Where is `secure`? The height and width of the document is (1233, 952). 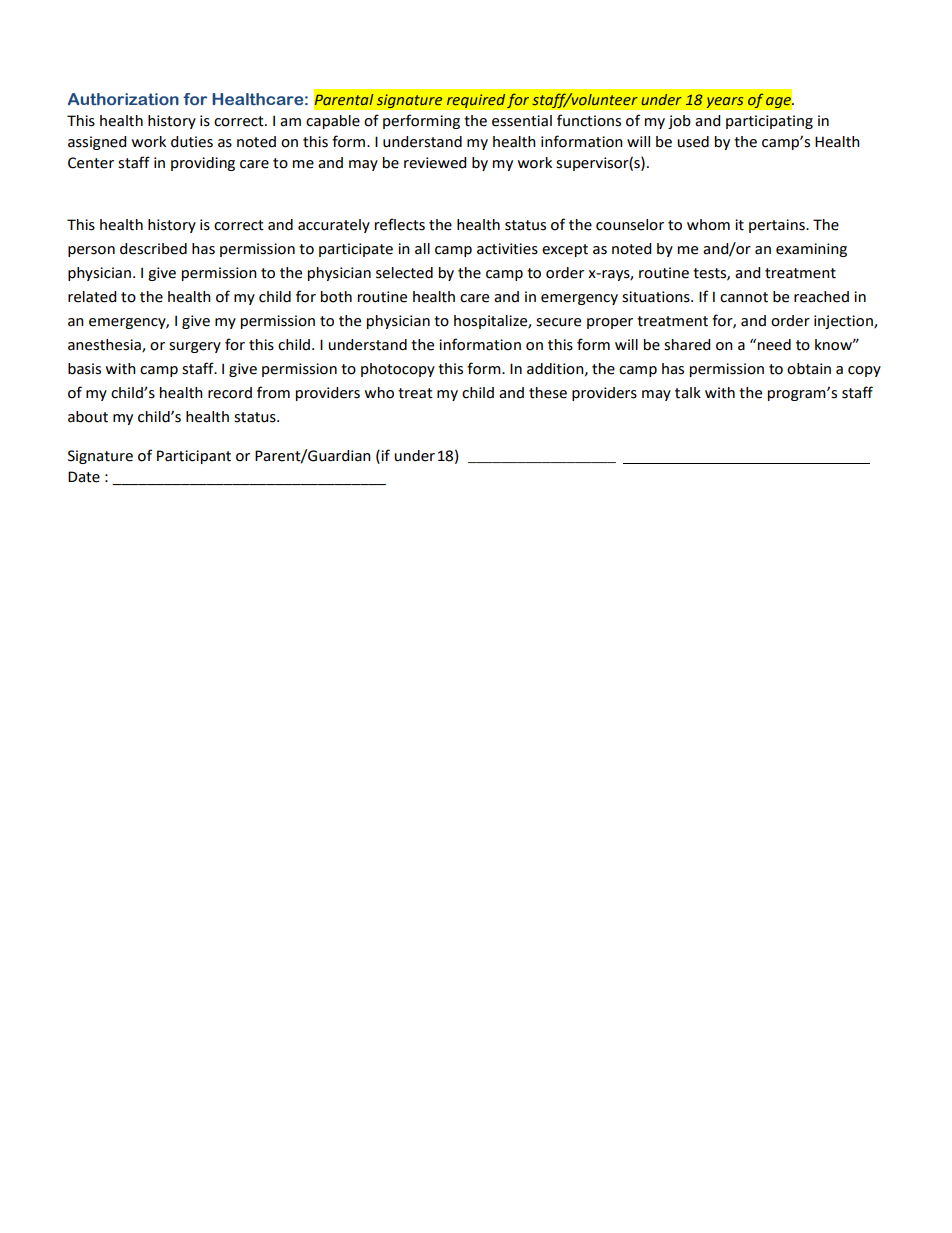 secure is located at coordinates (558, 322).
